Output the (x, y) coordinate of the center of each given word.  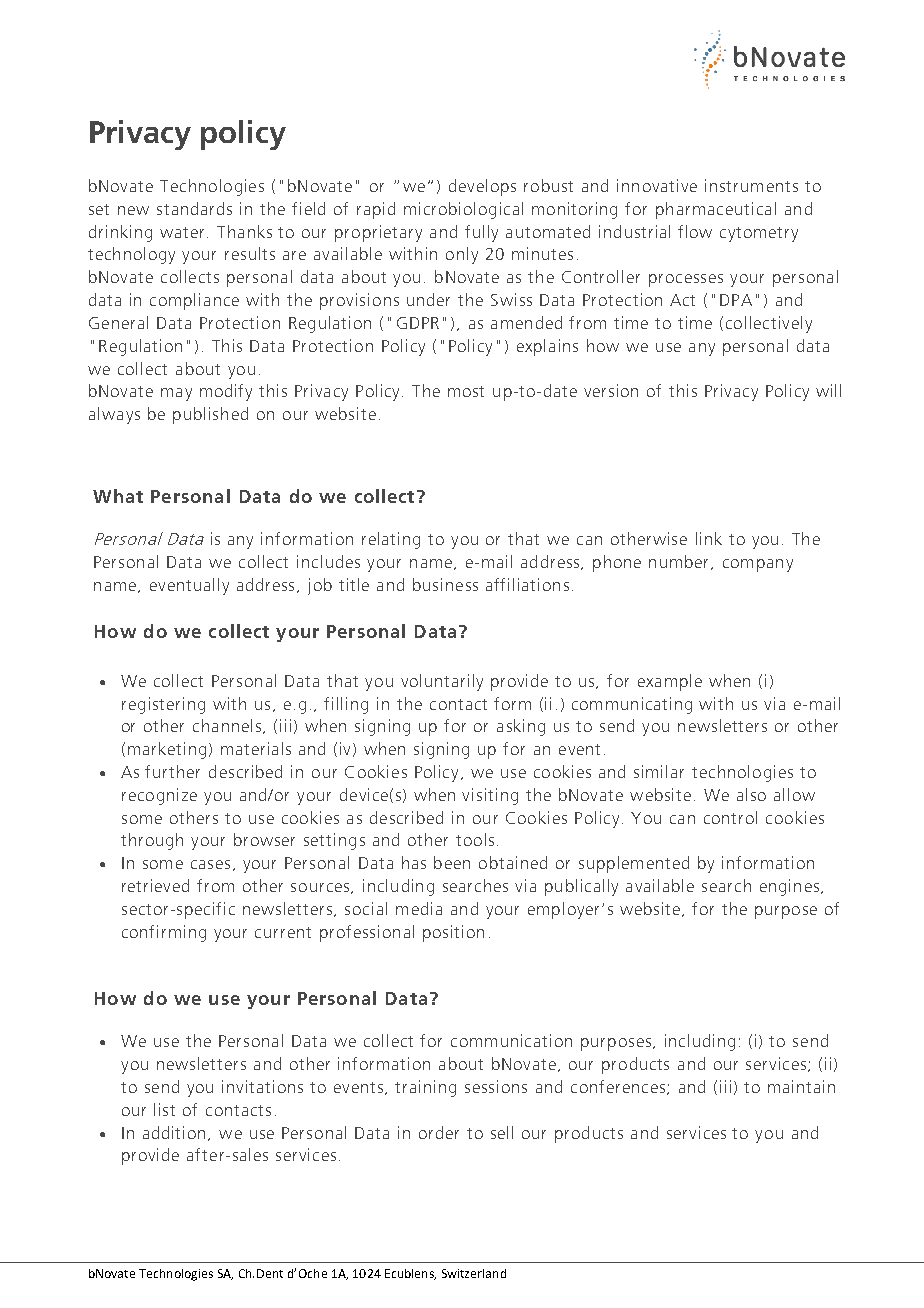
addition (176, 1133)
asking (521, 727)
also (751, 794)
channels (228, 726)
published (210, 415)
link (709, 538)
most (466, 391)
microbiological (463, 210)
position (453, 933)
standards (194, 208)
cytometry (759, 234)
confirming (164, 933)
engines (789, 887)
